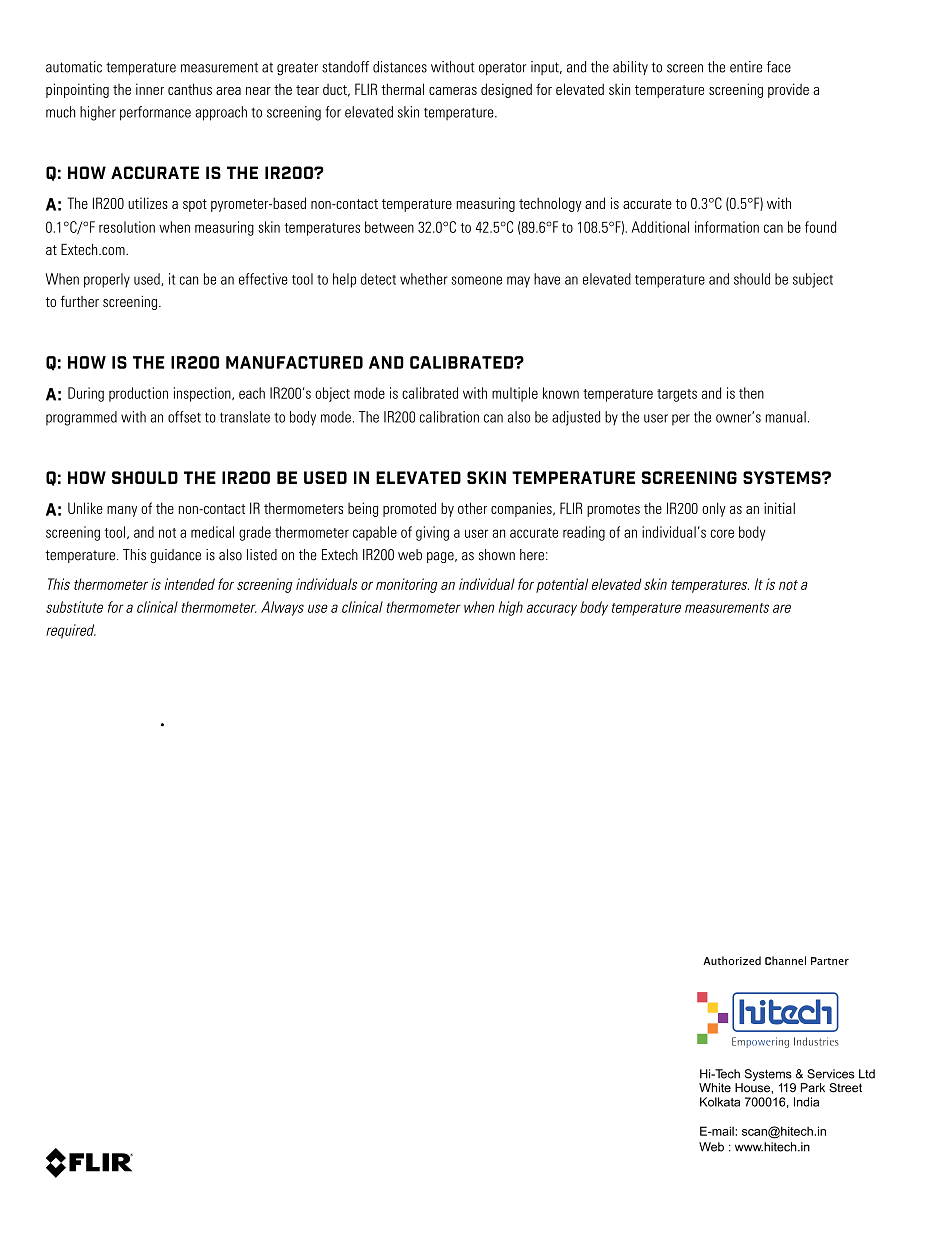  Describe the element at coordinates (788, 90) in the screenshot. I see `provide` at that location.
